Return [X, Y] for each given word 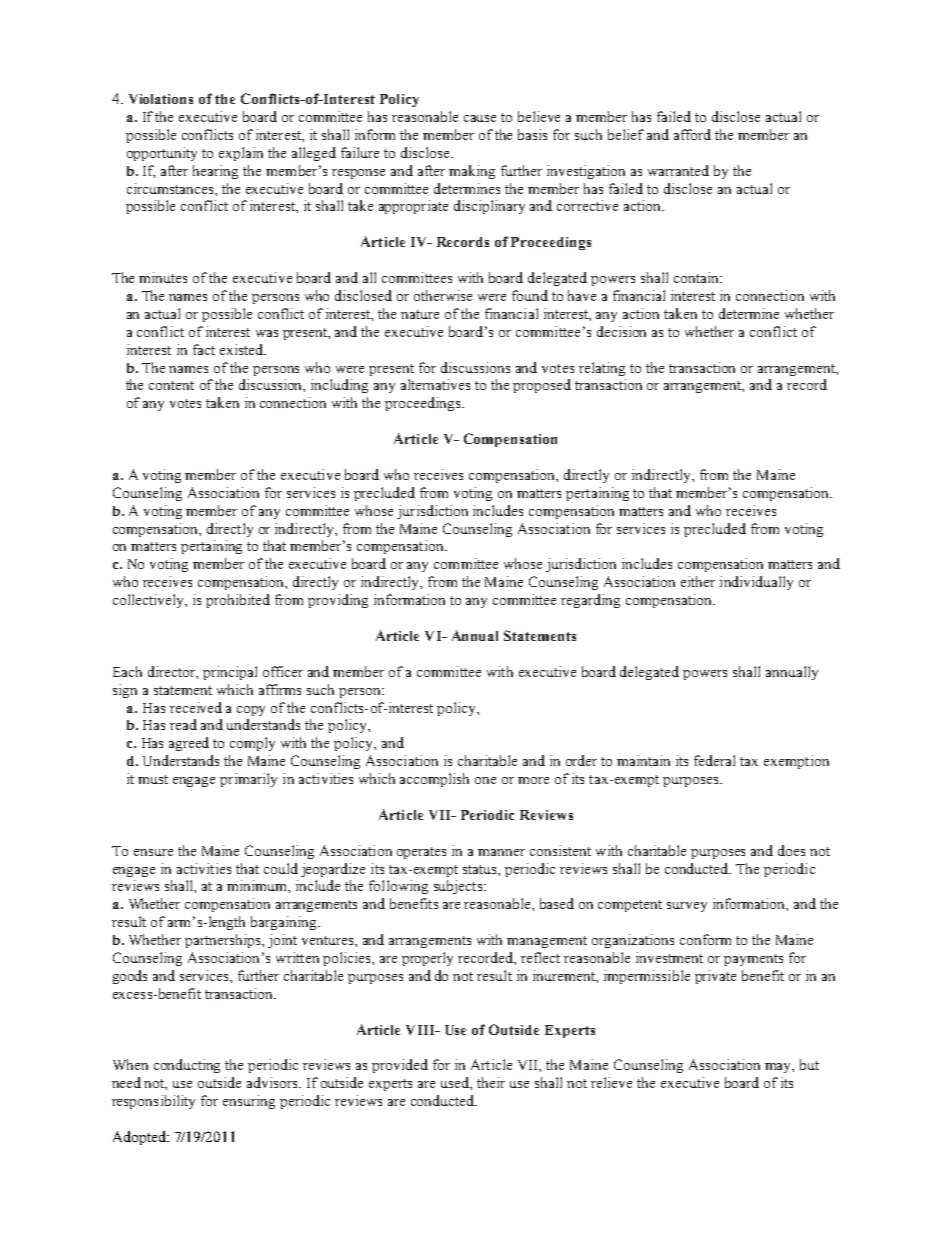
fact [204, 349]
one [485, 780]
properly [427, 959]
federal [714, 760]
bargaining [285, 923]
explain [241, 154]
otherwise [443, 295]
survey [687, 907]
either [698, 581]
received [196, 707]
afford [692, 134]
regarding [590, 601]
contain [698, 277]
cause [480, 118]
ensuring [249, 1102]
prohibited [238, 601]
